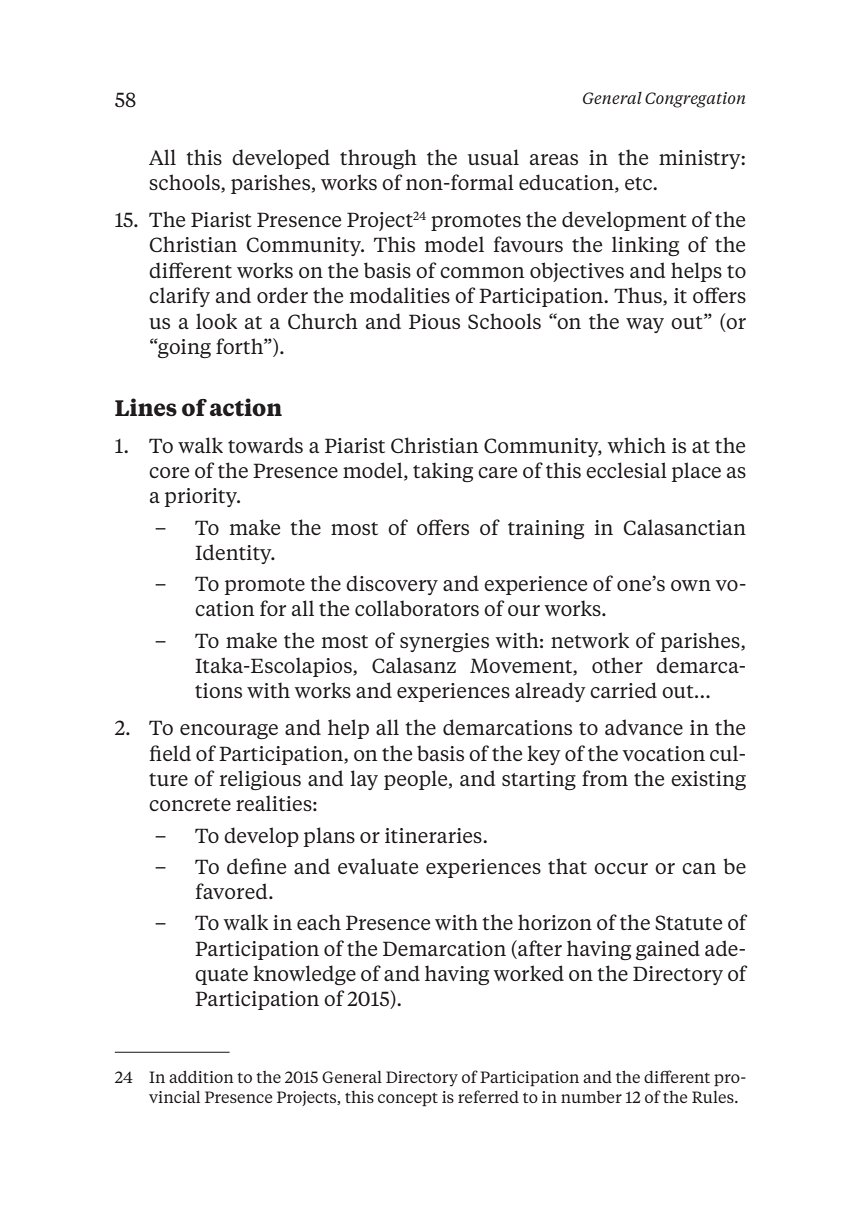  What do you see at coordinates (378, 159) in the screenshot?
I see `through` at bounding box center [378, 159].
